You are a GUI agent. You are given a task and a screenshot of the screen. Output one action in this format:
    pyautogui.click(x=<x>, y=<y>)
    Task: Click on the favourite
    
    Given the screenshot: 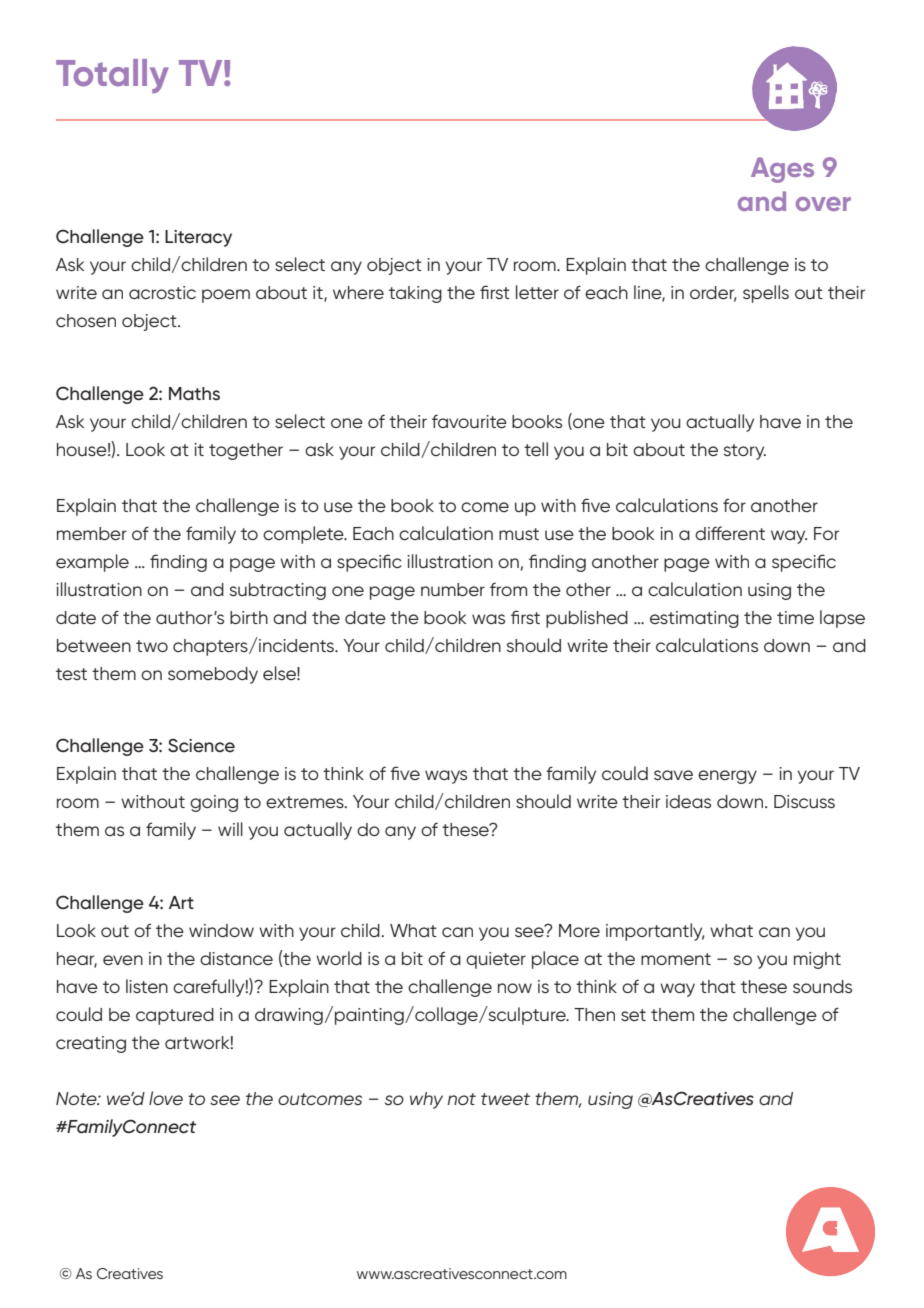 What is the action you would take?
    pyautogui.click(x=469, y=421)
